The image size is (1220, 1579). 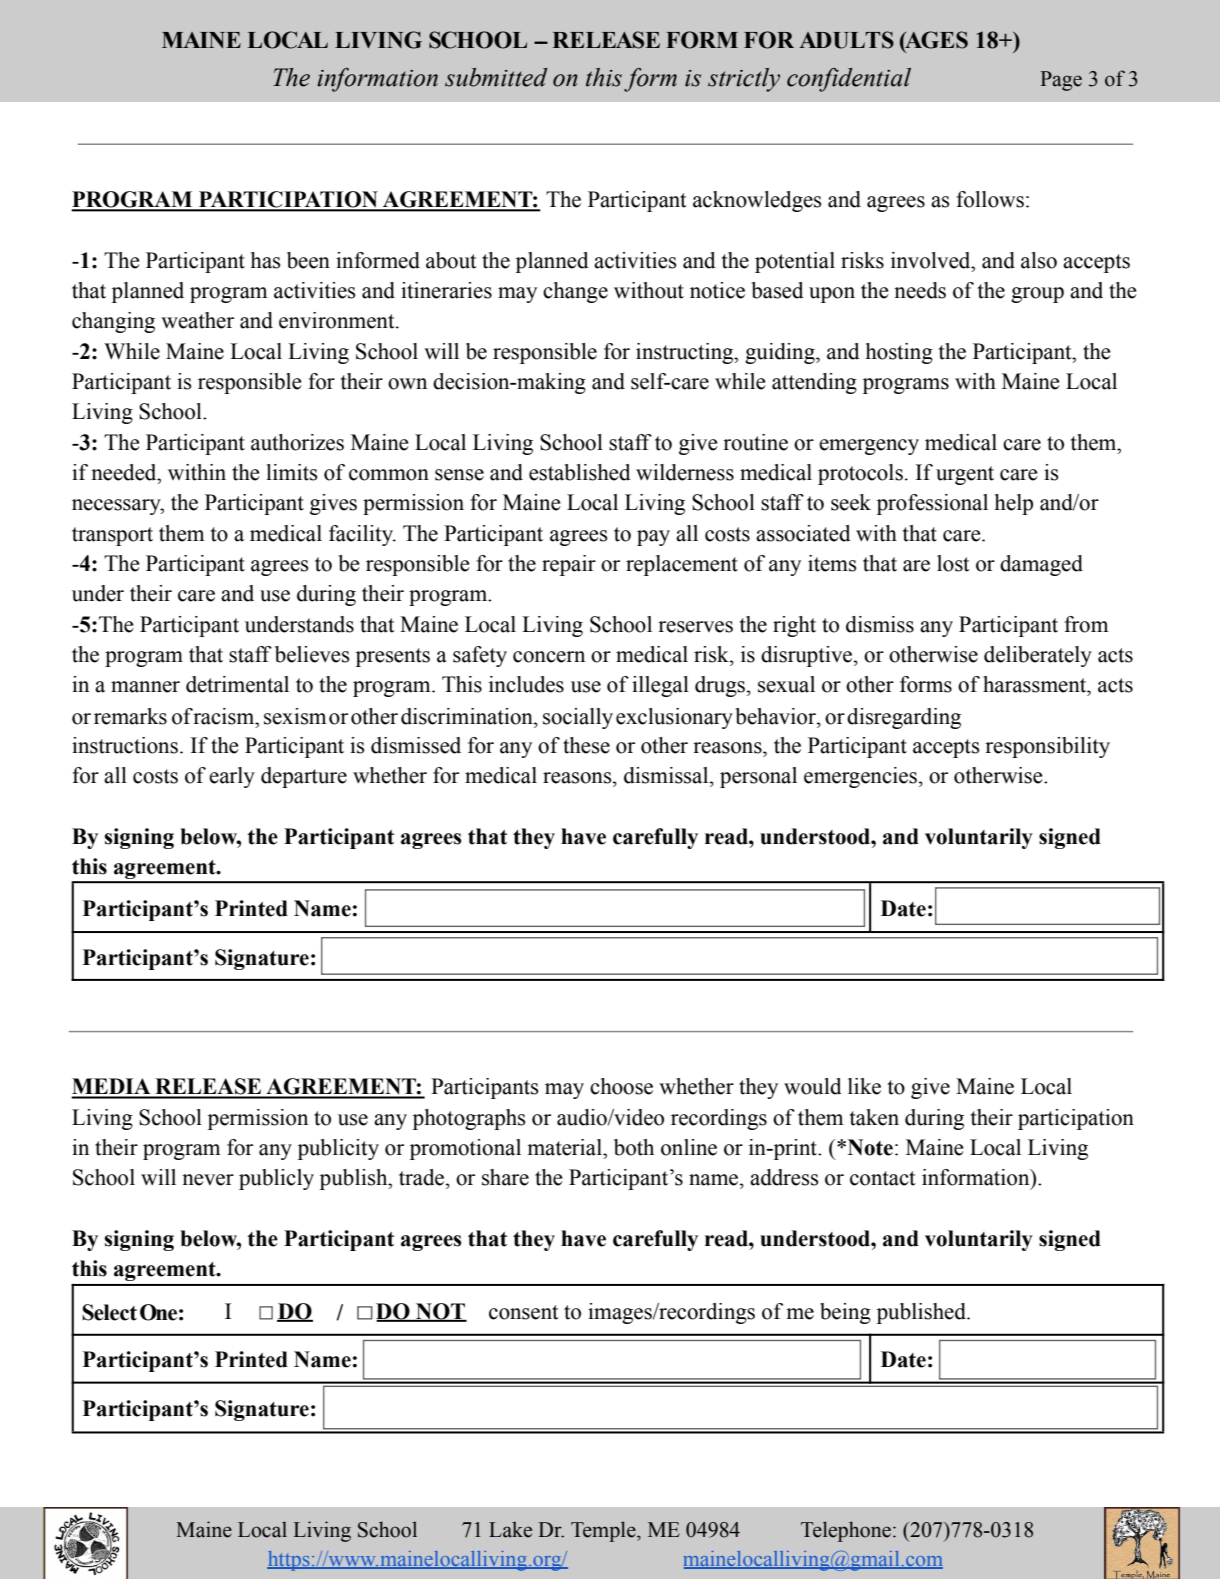 I want to click on material, so click(x=566, y=1147).
